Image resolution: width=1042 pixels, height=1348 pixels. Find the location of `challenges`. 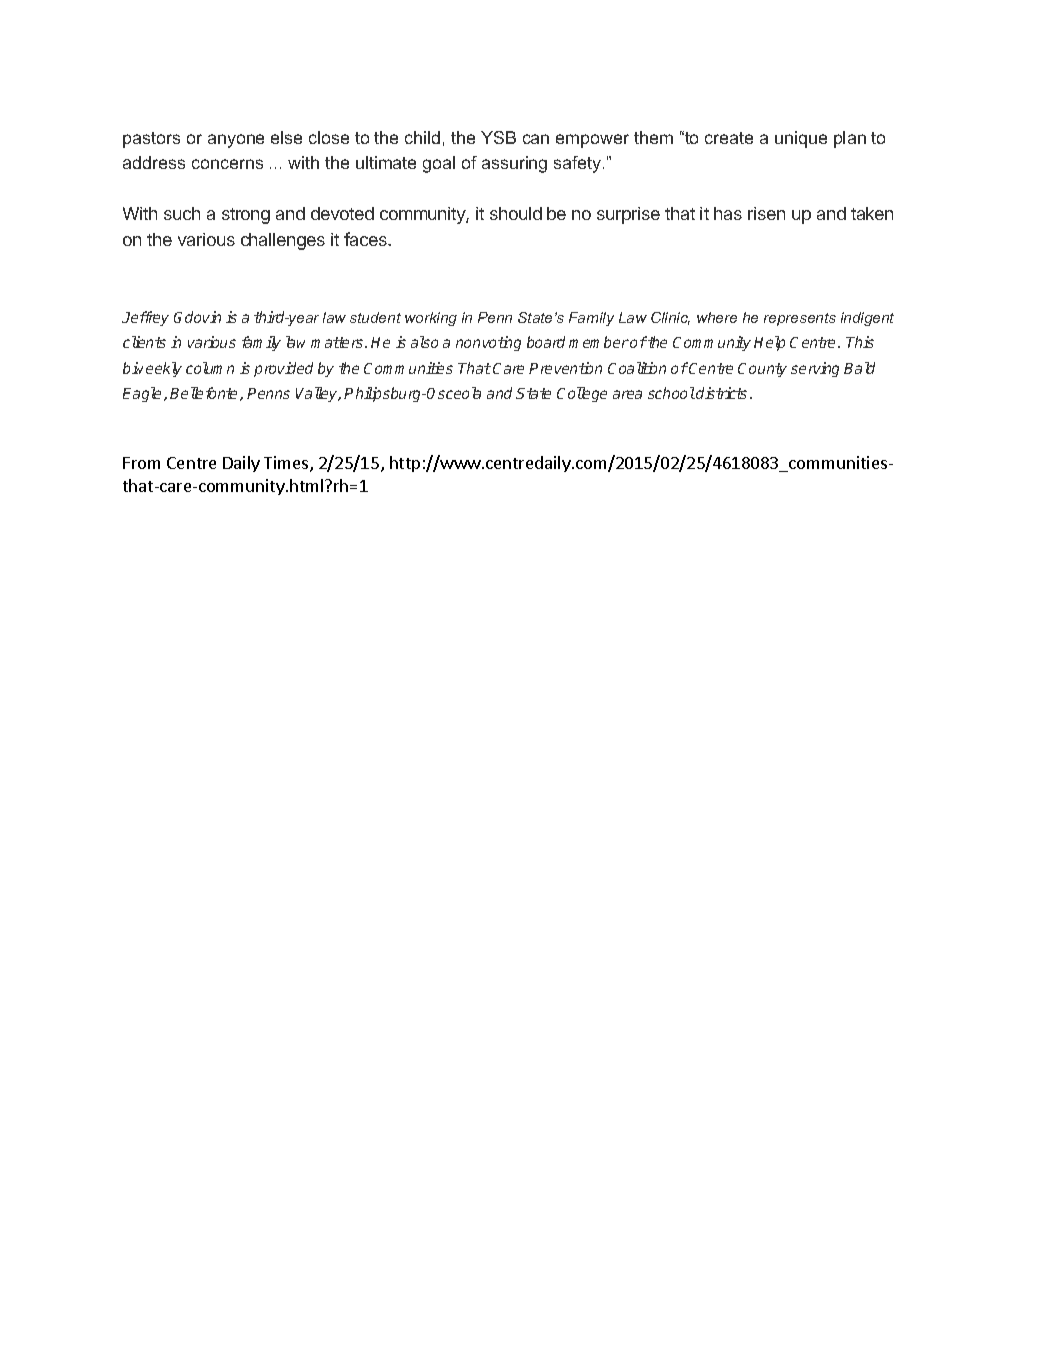

challenges is located at coordinates (283, 241).
